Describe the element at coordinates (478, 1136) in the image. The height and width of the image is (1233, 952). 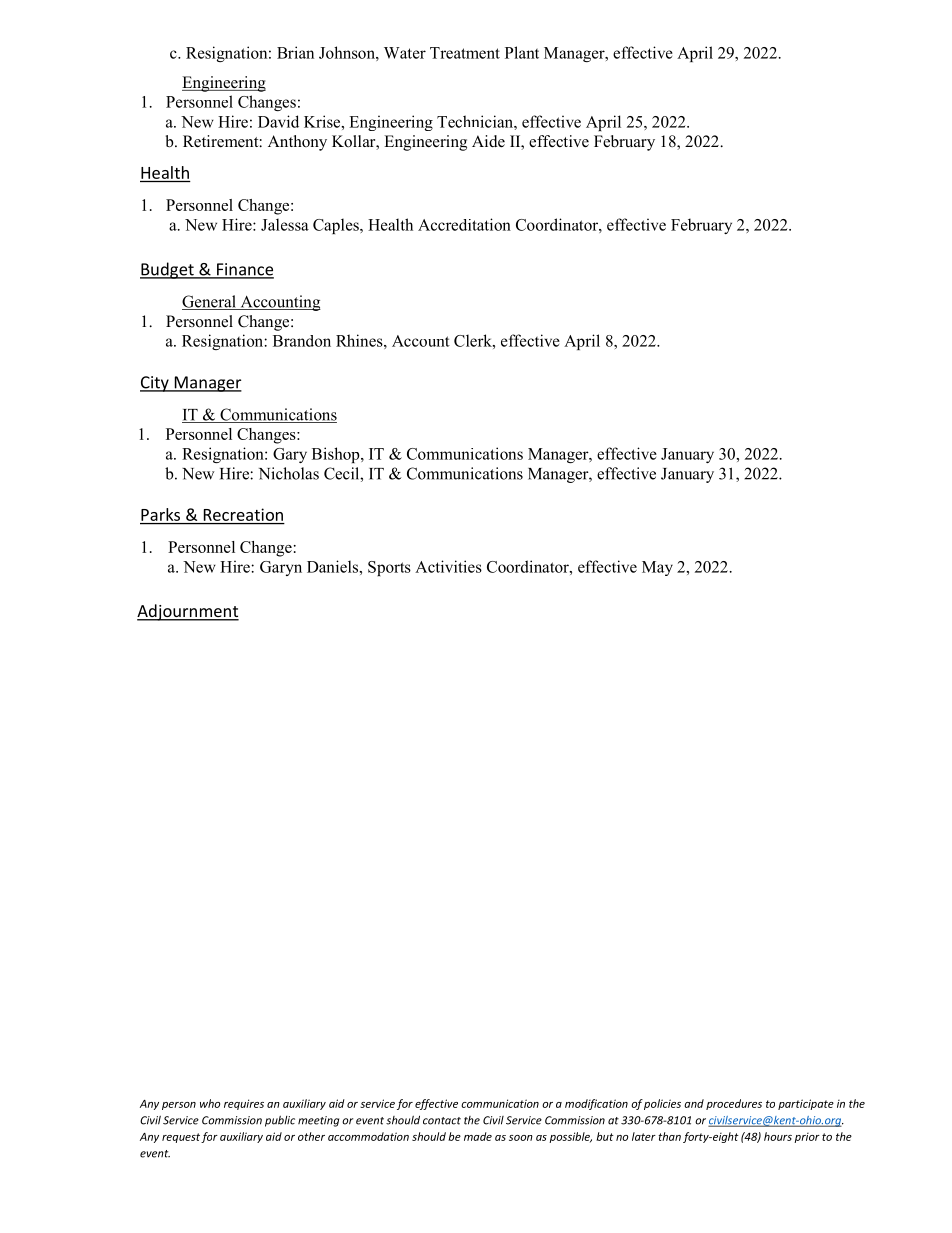
I see `made` at that location.
